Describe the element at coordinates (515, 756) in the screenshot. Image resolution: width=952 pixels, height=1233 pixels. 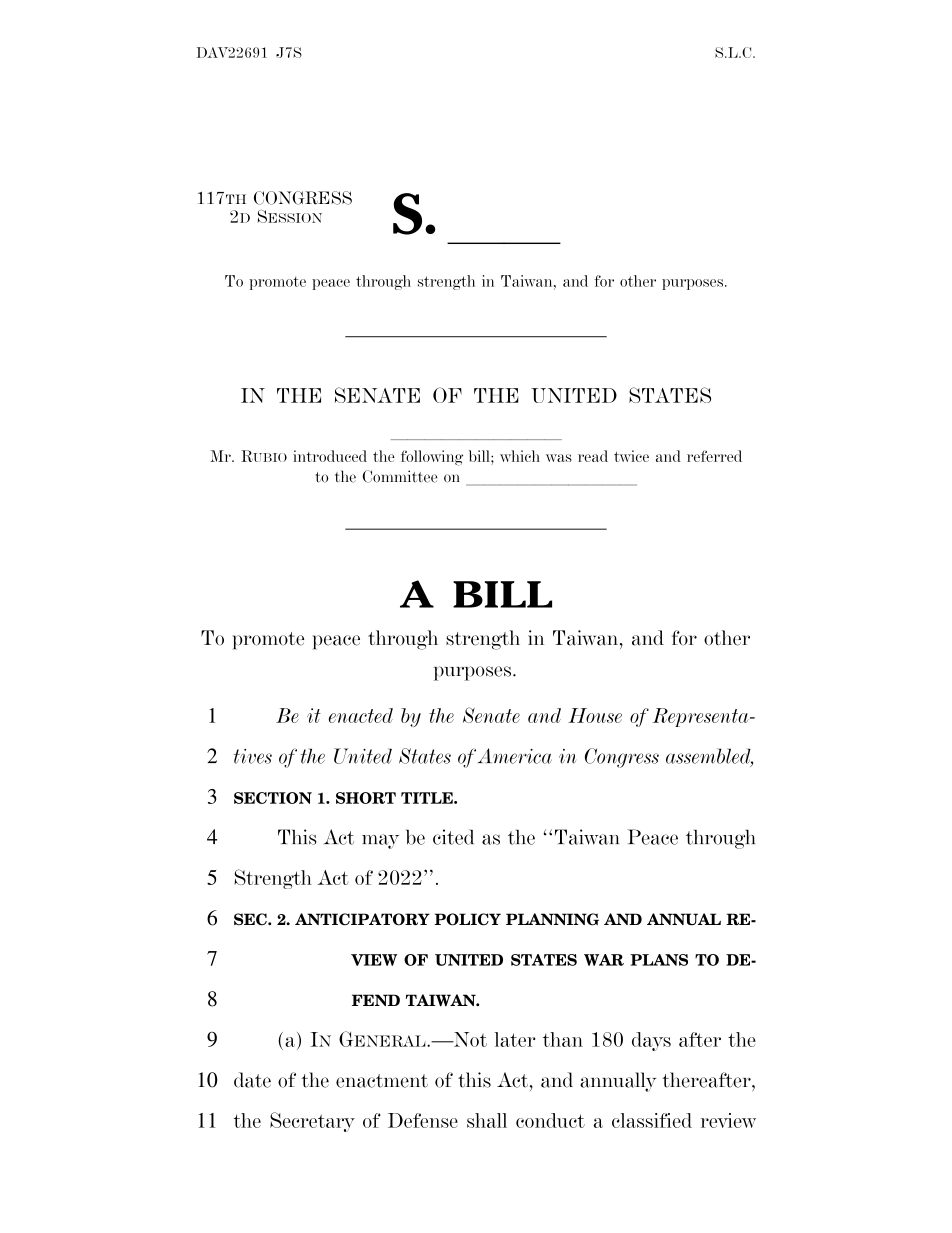
I see `America` at that location.
